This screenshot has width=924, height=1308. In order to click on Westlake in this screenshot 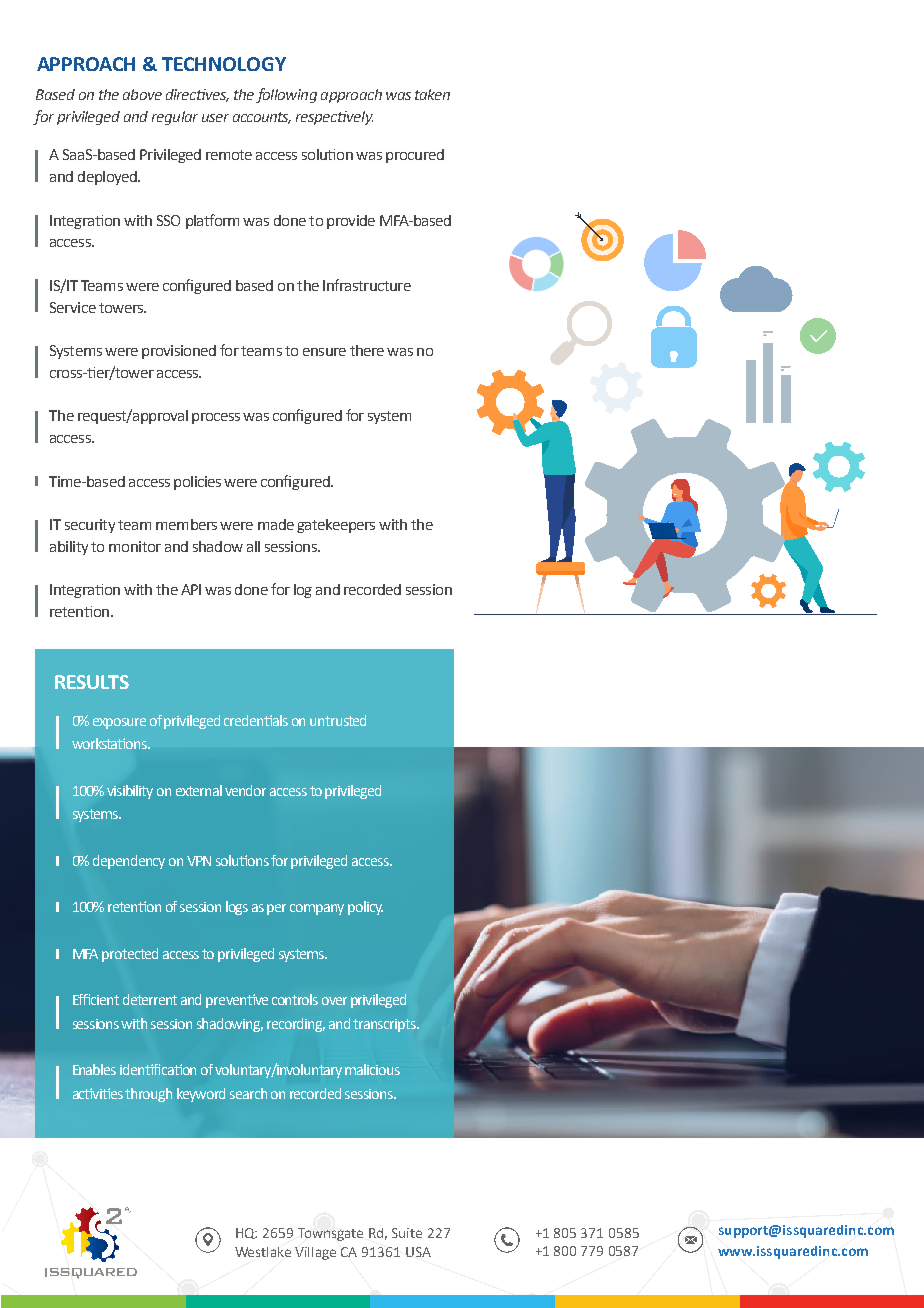, I will do `click(263, 1252)`.
